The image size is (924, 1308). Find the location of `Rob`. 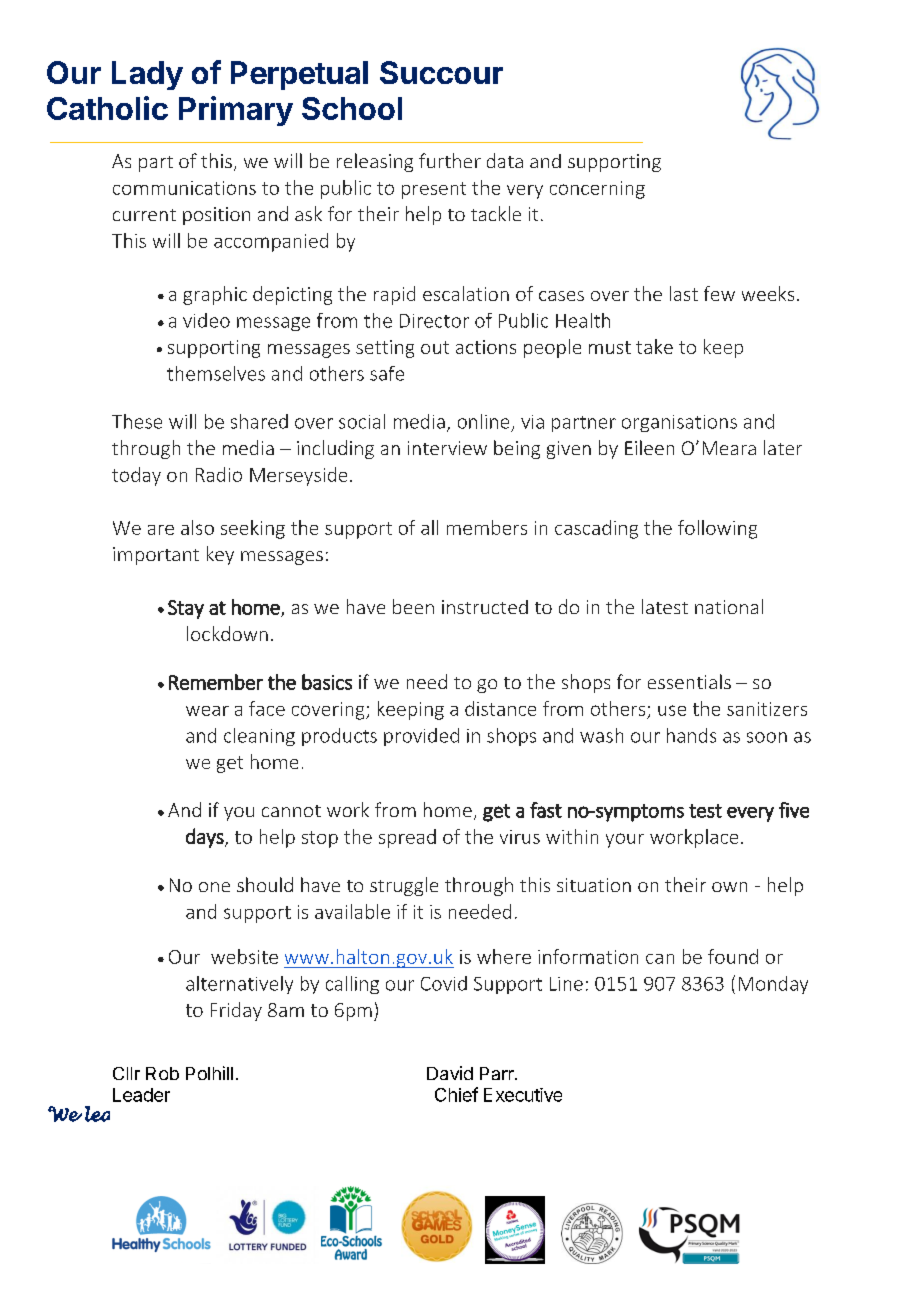

Rob is located at coordinates (162, 1073).
